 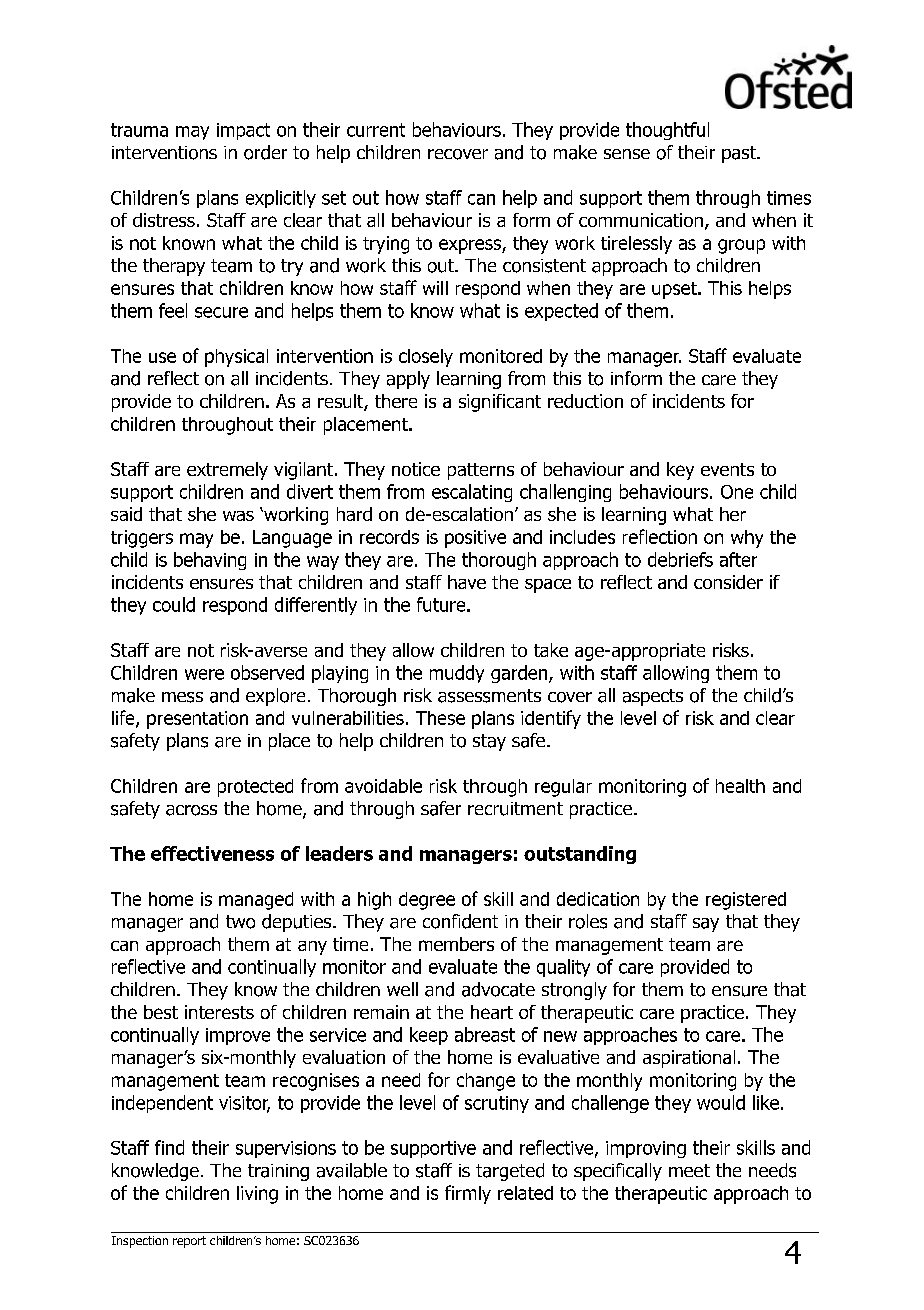 I want to click on well, so click(x=402, y=989).
